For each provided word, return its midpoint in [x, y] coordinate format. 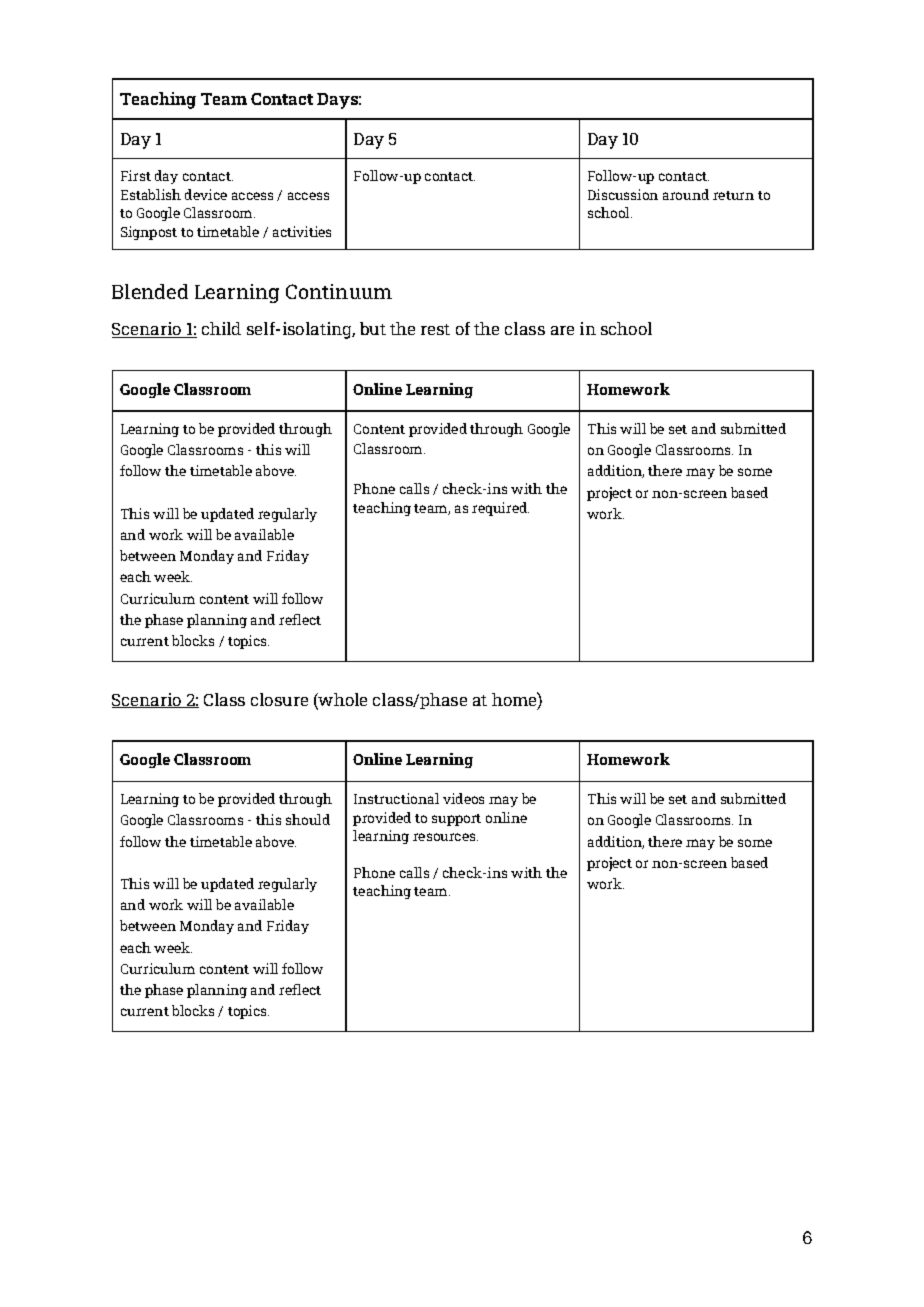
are [562, 330]
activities [302, 231]
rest [435, 329]
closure [279, 699]
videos [463, 798]
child [221, 328]
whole [342, 701]
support [456, 820]
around [686, 194]
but [373, 328]
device [206, 194]
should [308, 819]
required [500, 509]
